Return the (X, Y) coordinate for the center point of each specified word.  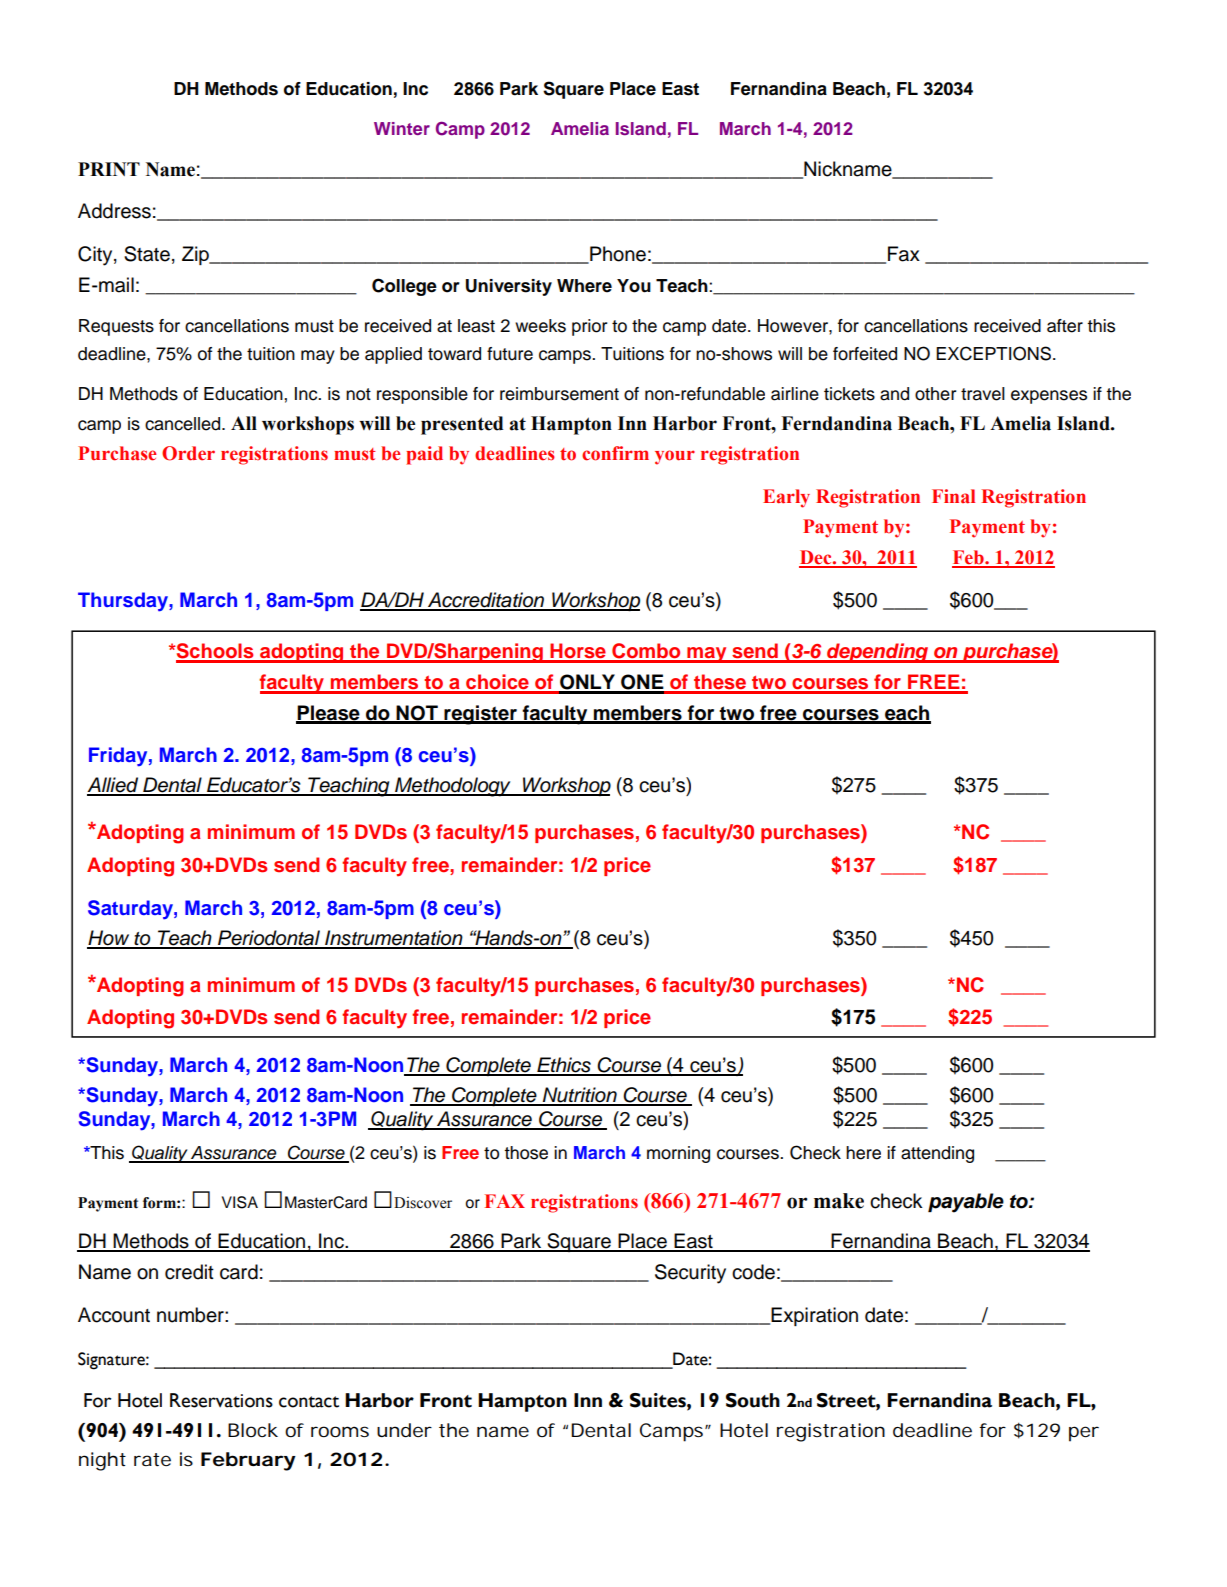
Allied (114, 786)
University (509, 287)
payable (966, 1203)
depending (878, 653)
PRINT (109, 169)
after (1065, 326)
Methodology (453, 787)
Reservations (221, 1400)
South (753, 1400)
